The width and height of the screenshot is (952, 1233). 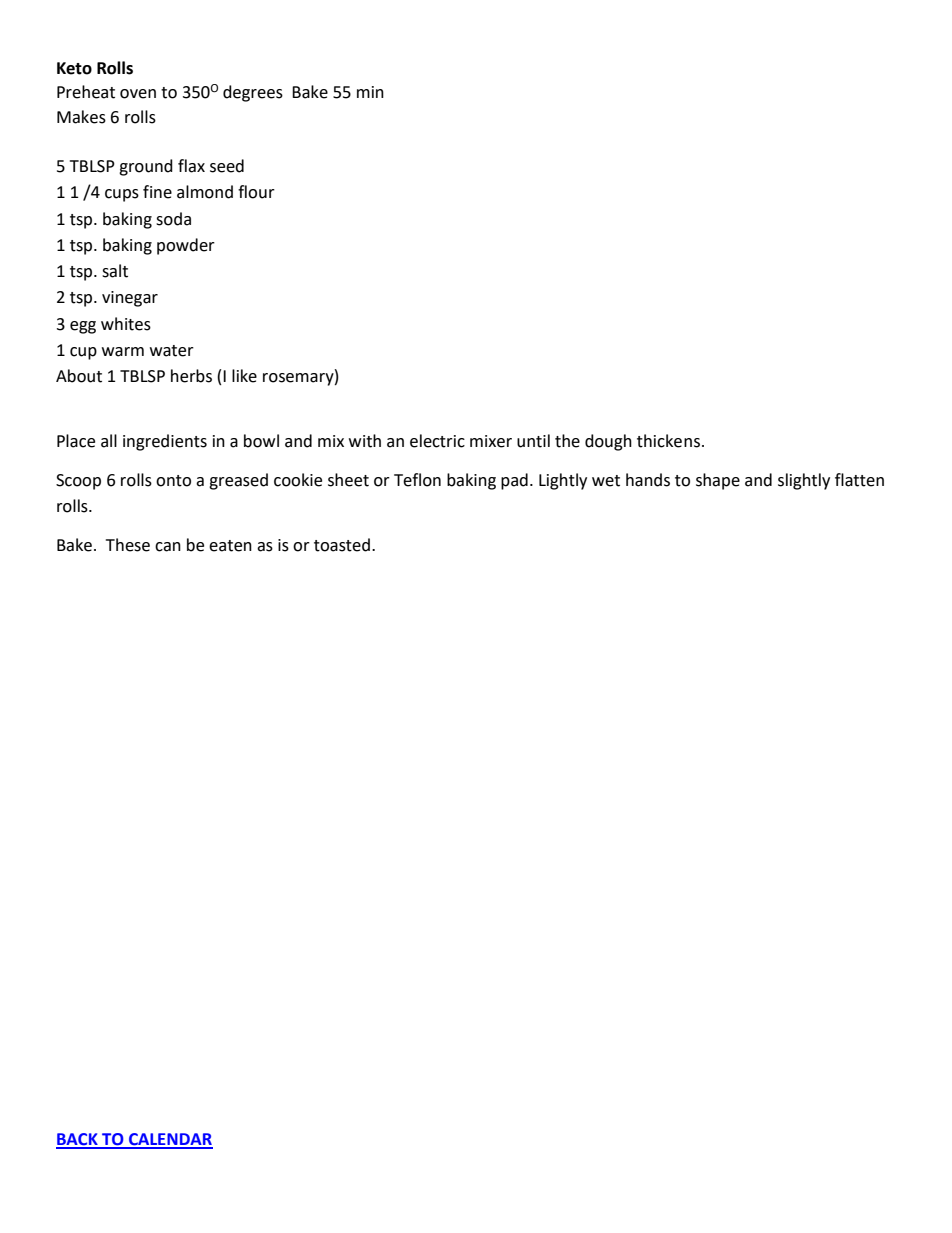 What do you see at coordinates (514, 481) in the screenshot?
I see `pad` at bounding box center [514, 481].
